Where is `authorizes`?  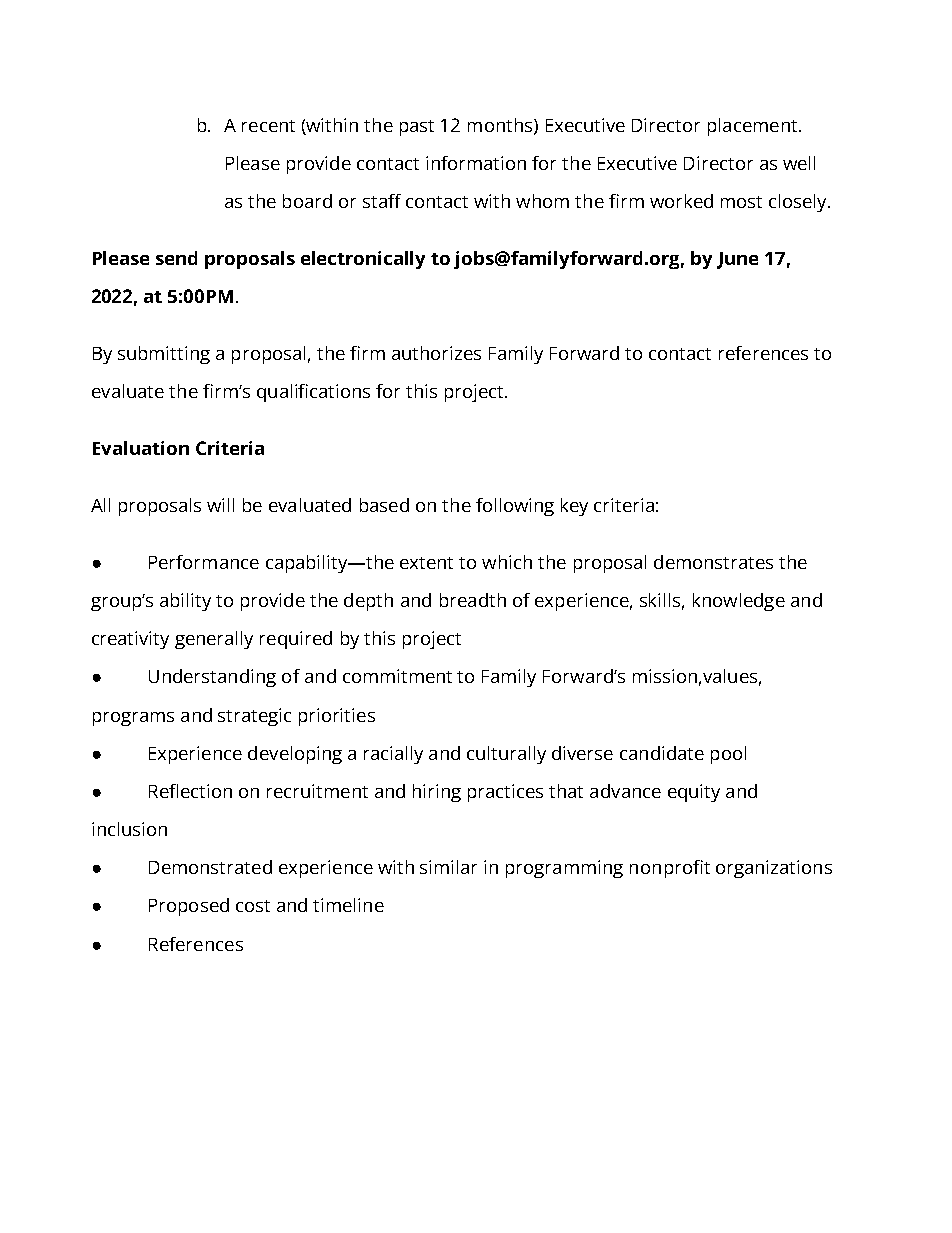
authorizes is located at coordinates (436, 353).
